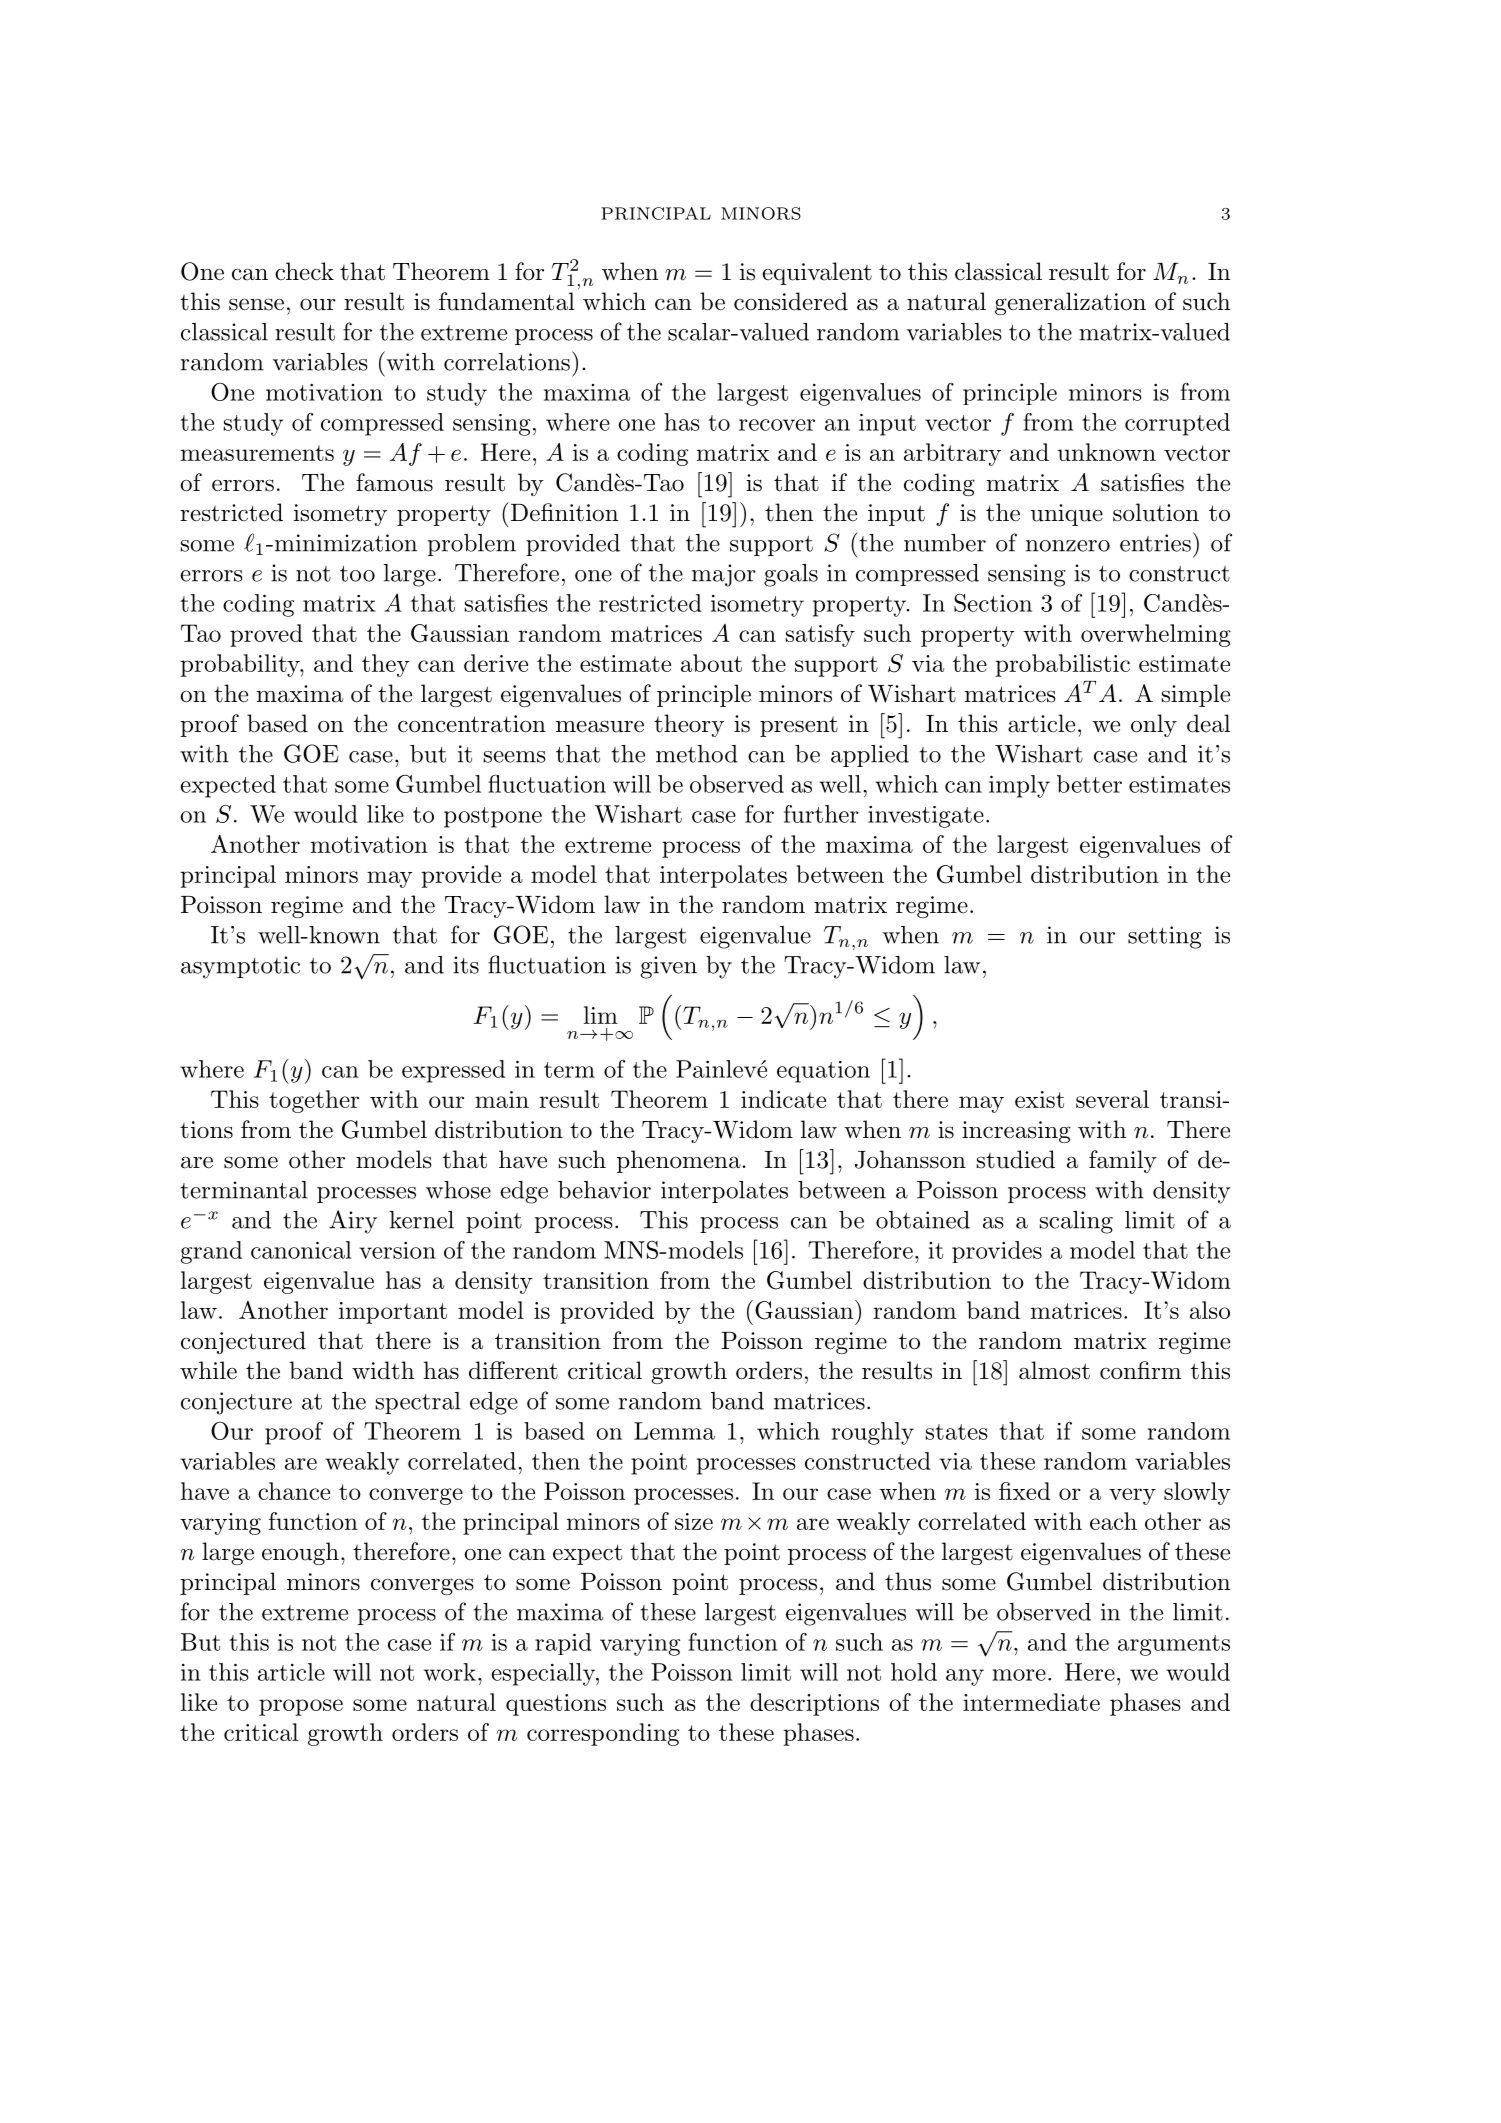 The height and width of the page is (2123, 1501). Describe the element at coordinates (1070, 303) in the page. I see `generalization` at that location.
